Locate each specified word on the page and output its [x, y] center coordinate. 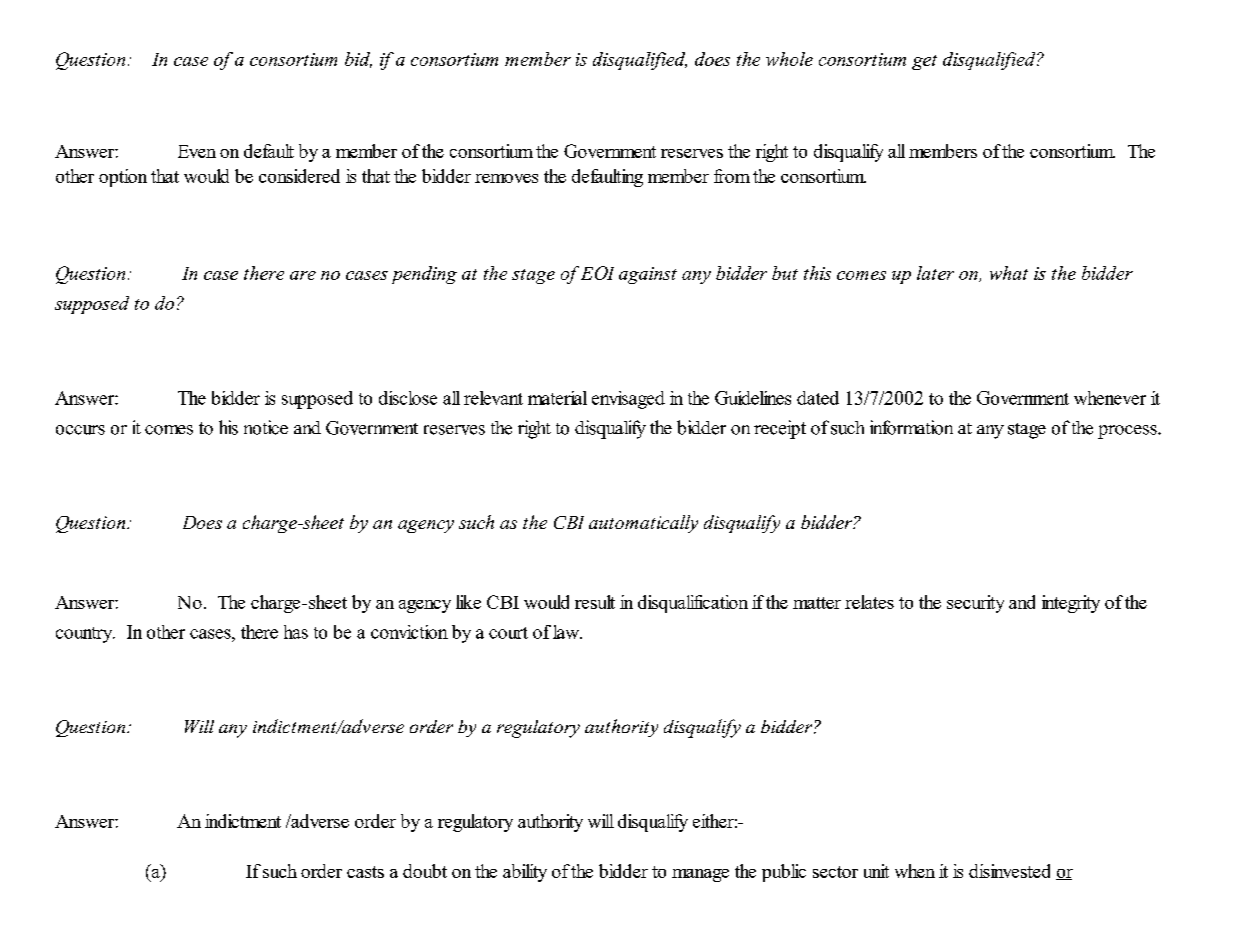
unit [876, 871]
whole [789, 59]
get [924, 62]
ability [525, 873]
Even [197, 151]
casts [365, 872]
